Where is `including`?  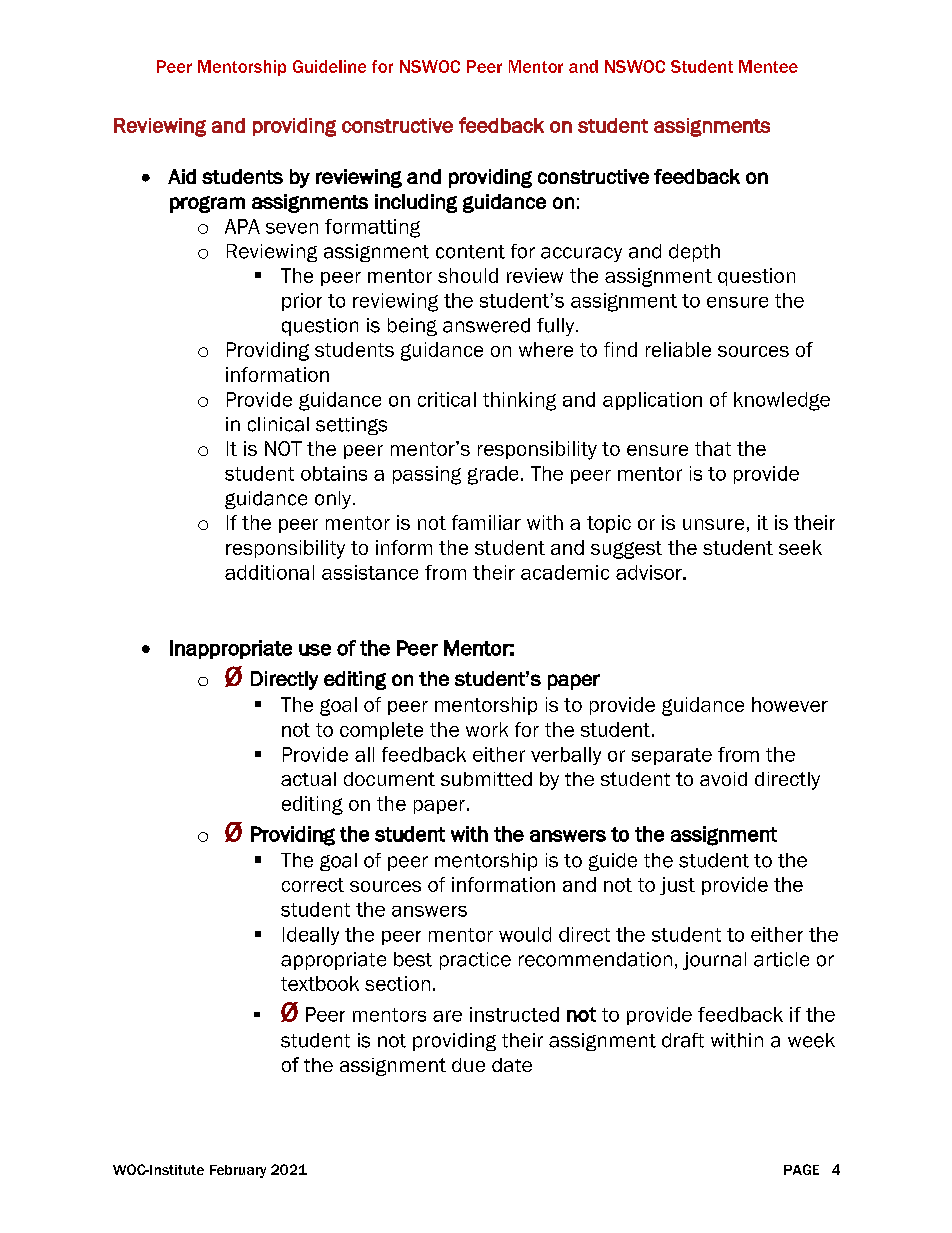
including is located at coordinates (416, 203).
